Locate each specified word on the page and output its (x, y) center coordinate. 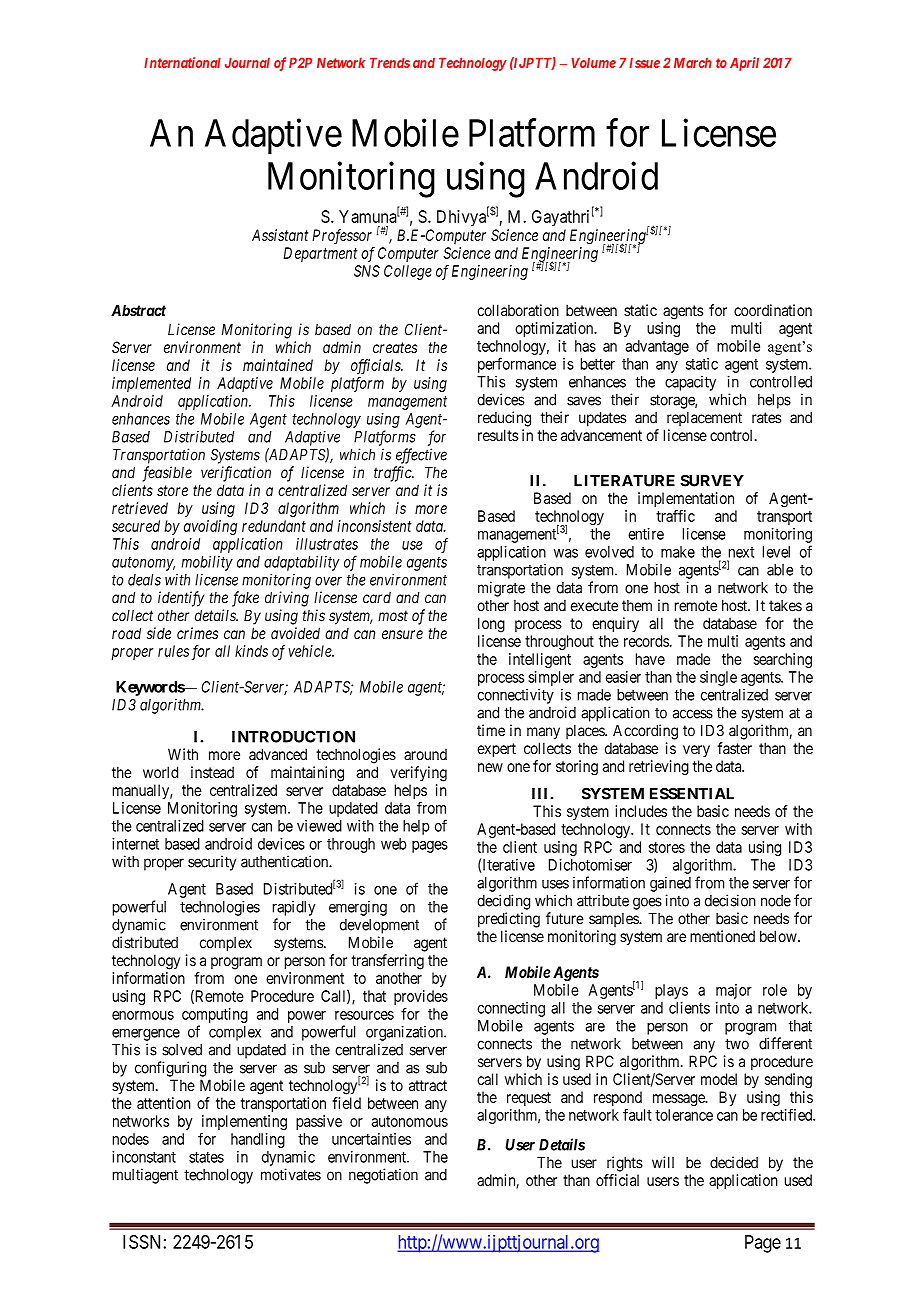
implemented (151, 384)
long (491, 625)
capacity (690, 383)
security (212, 863)
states (206, 1157)
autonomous (409, 1121)
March (693, 62)
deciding (503, 902)
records (647, 641)
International (182, 62)
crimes (197, 633)
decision (730, 900)
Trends (390, 62)
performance (517, 365)
